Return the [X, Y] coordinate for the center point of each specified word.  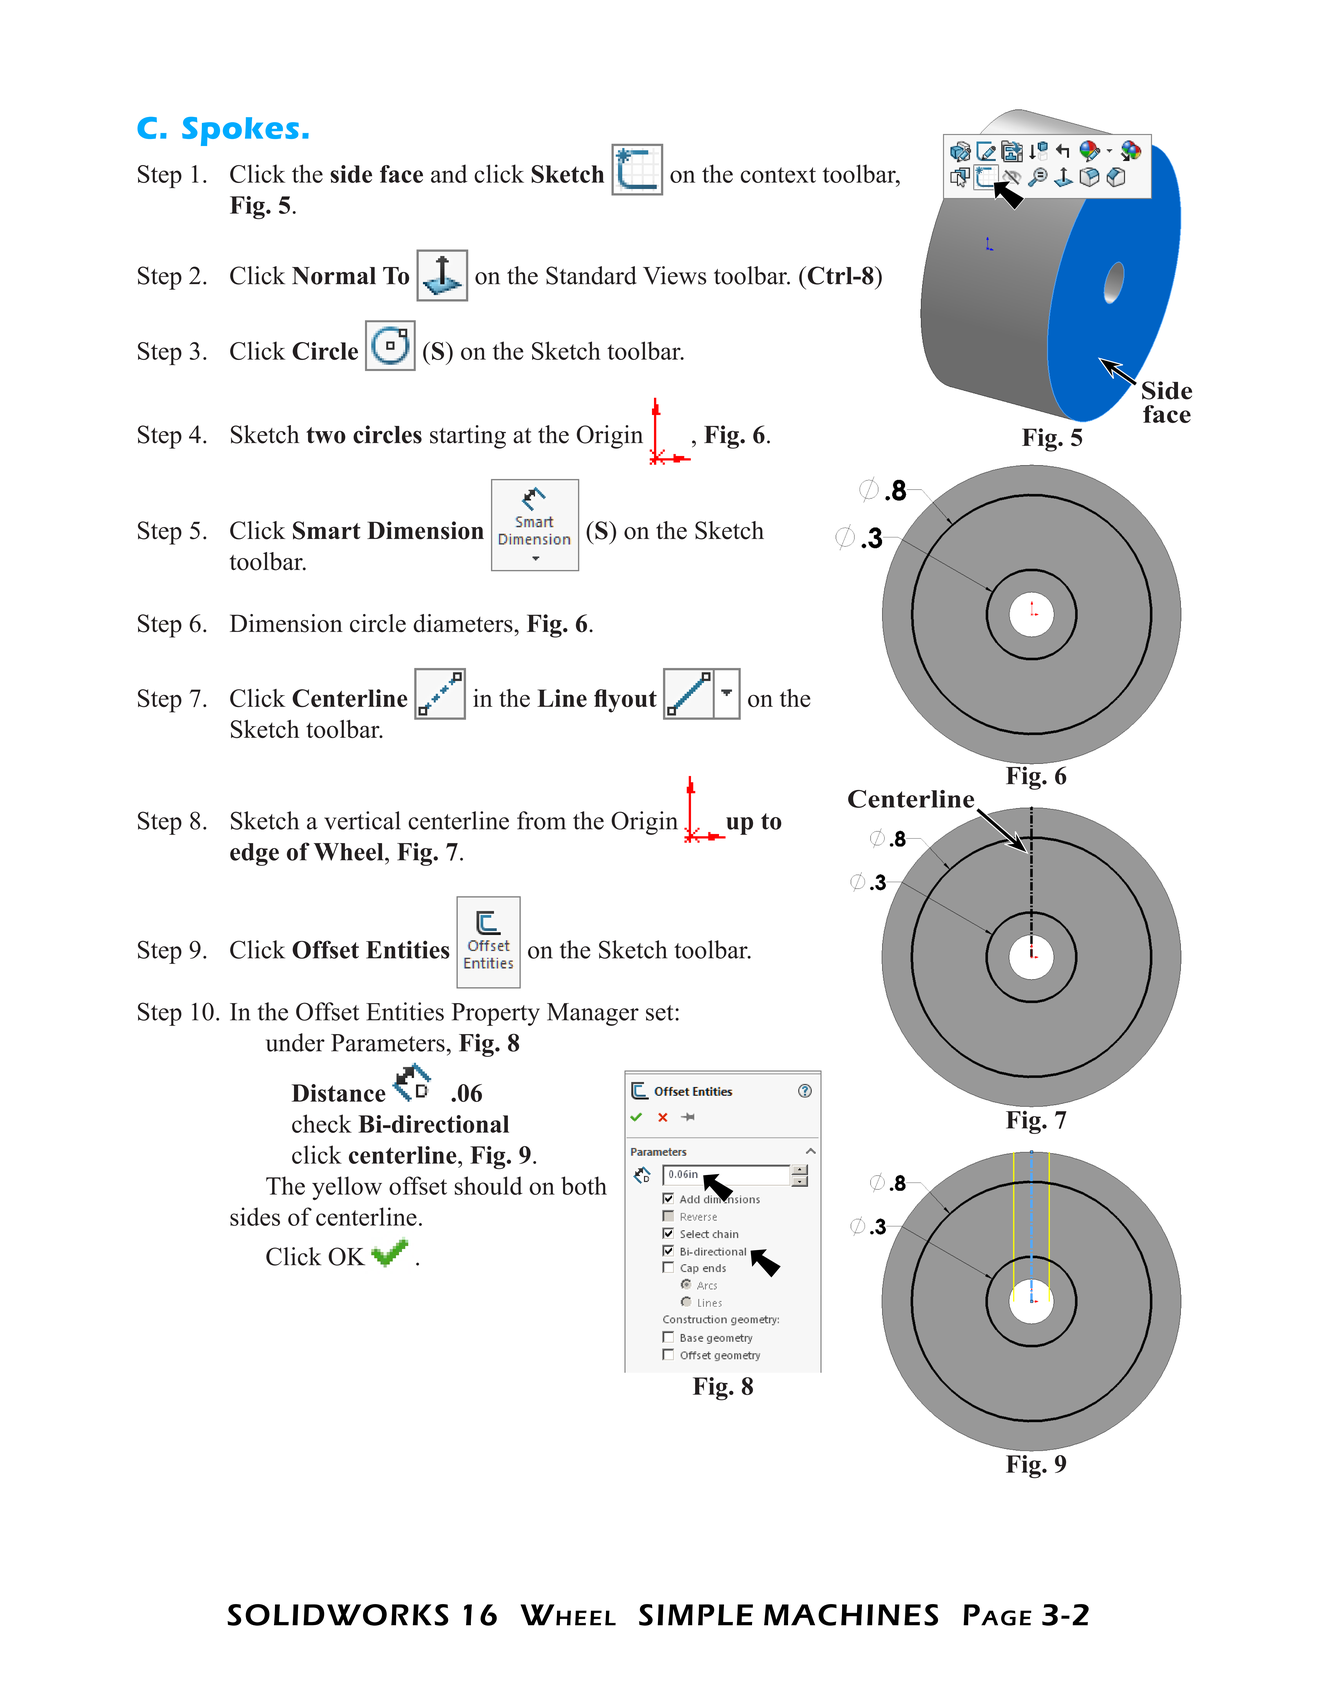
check [322, 1123]
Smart [327, 530]
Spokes [240, 131]
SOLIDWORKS [338, 1615]
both [584, 1185]
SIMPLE [696, 1615]
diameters [464, 623]
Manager [593, 1014]
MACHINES [851, 1615]
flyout [625, 701]
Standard [591, 275]
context [778, 175]
